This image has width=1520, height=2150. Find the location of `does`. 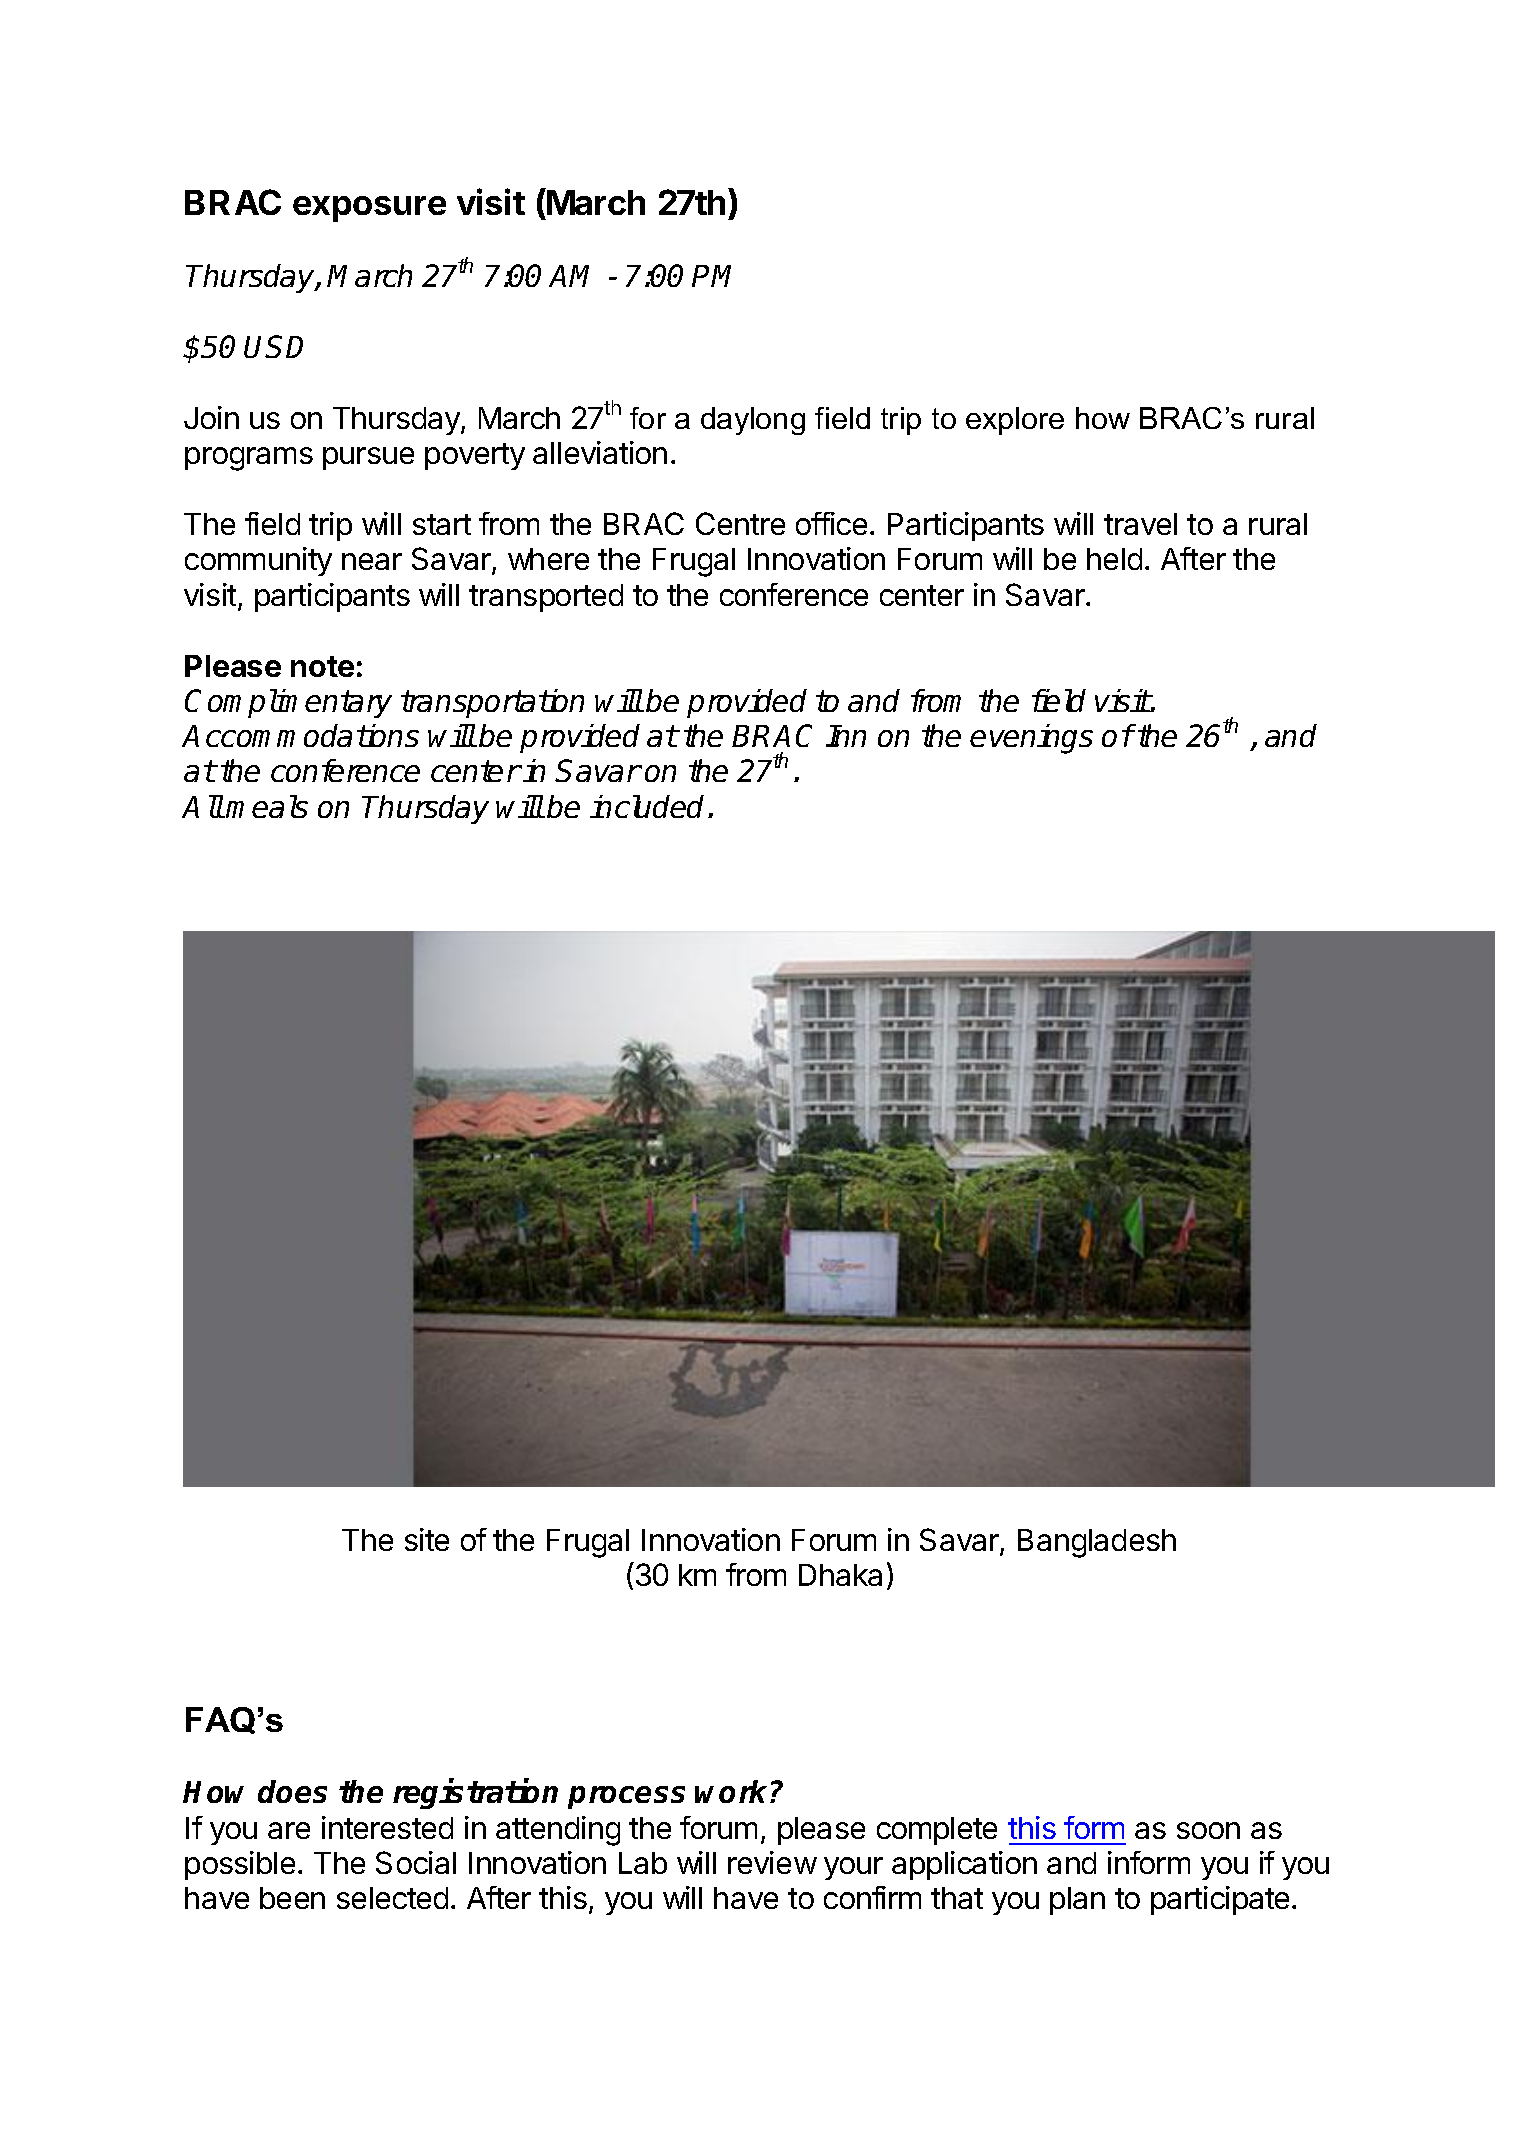

does is located at coordinates (292, 1791).
